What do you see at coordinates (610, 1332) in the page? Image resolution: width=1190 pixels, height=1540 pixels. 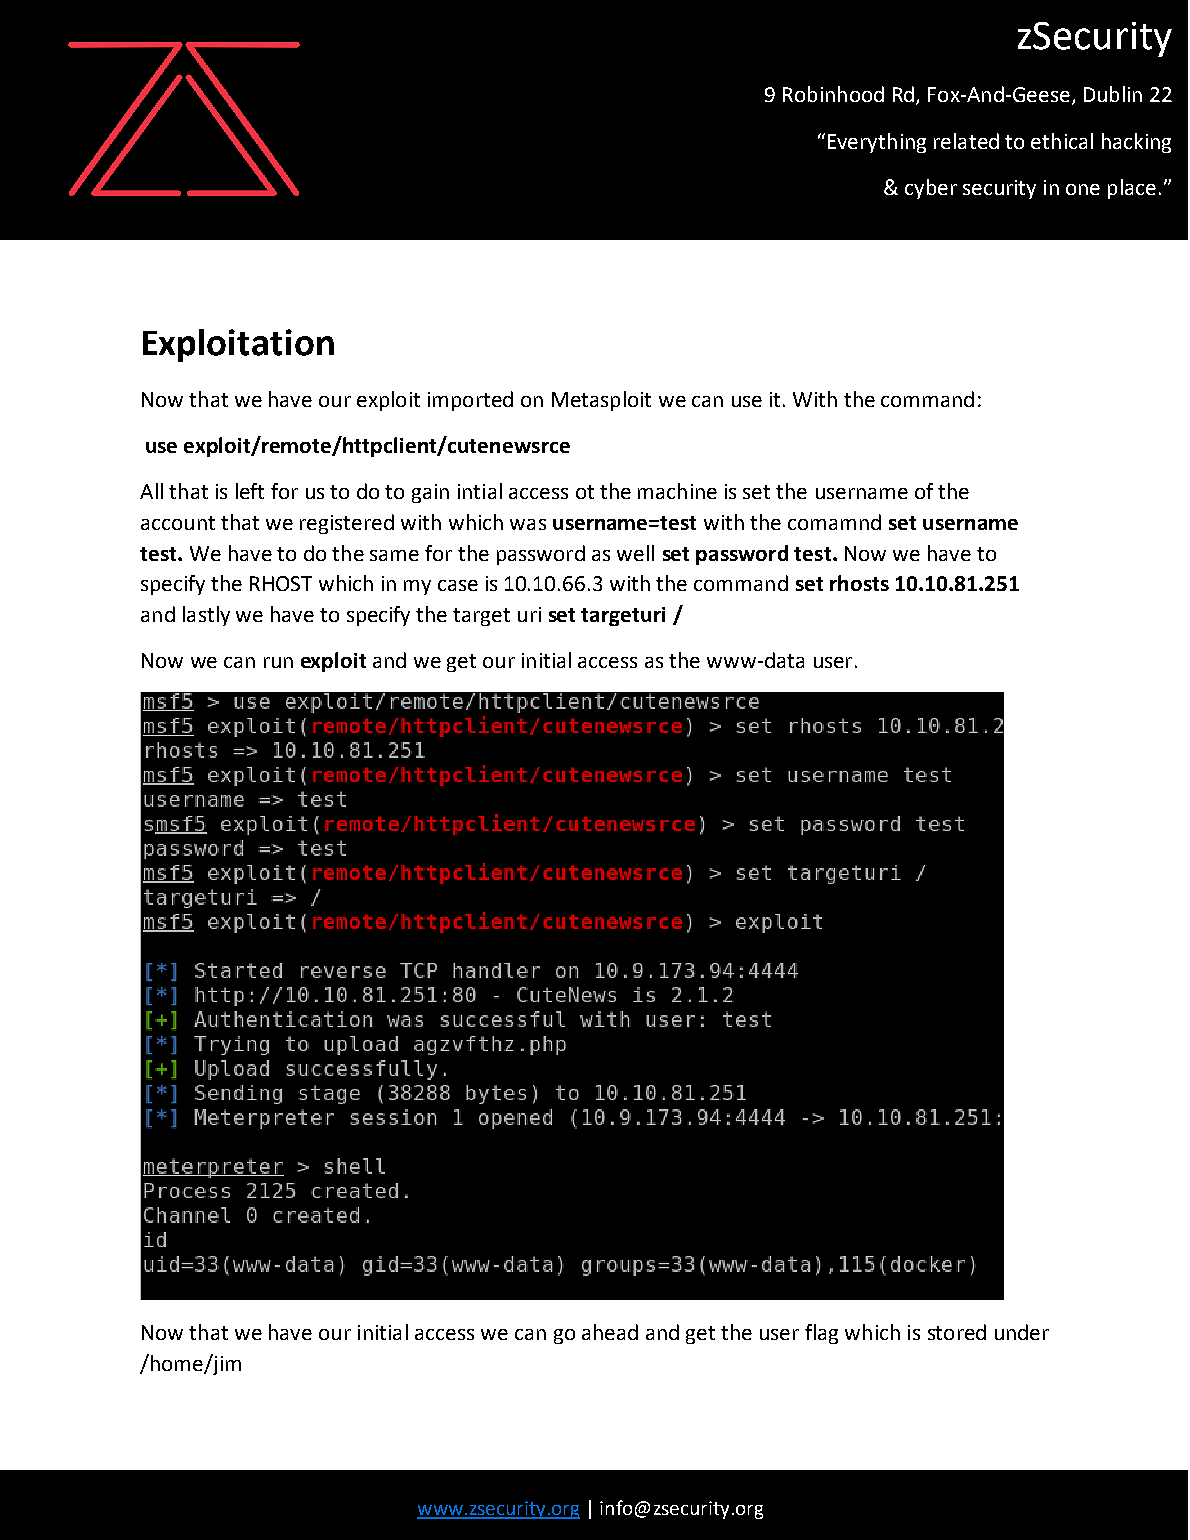 I see `ahead` at bounding box center [610, 1332].
